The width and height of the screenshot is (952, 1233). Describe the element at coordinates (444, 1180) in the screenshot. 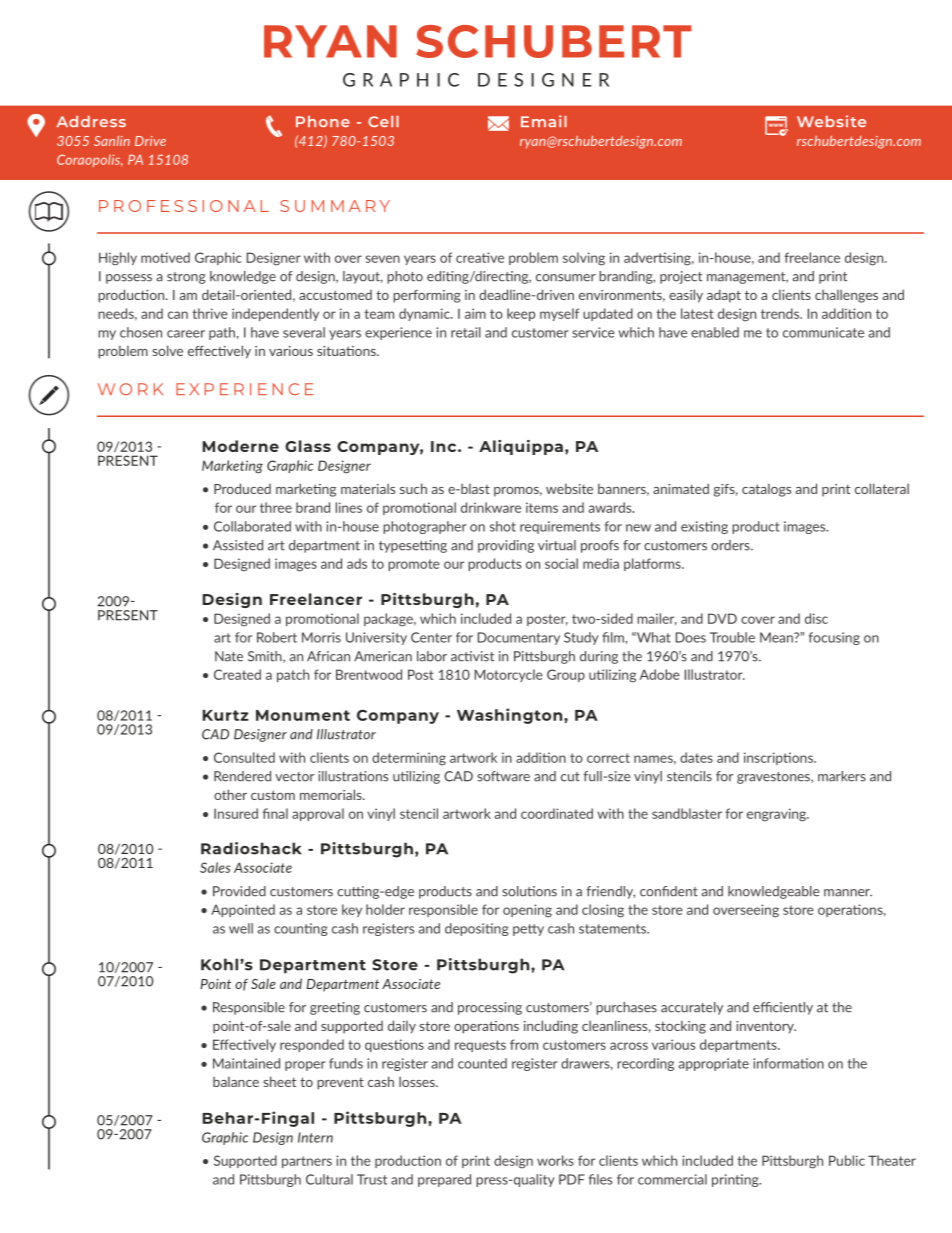

I see `prepared` at that location.
